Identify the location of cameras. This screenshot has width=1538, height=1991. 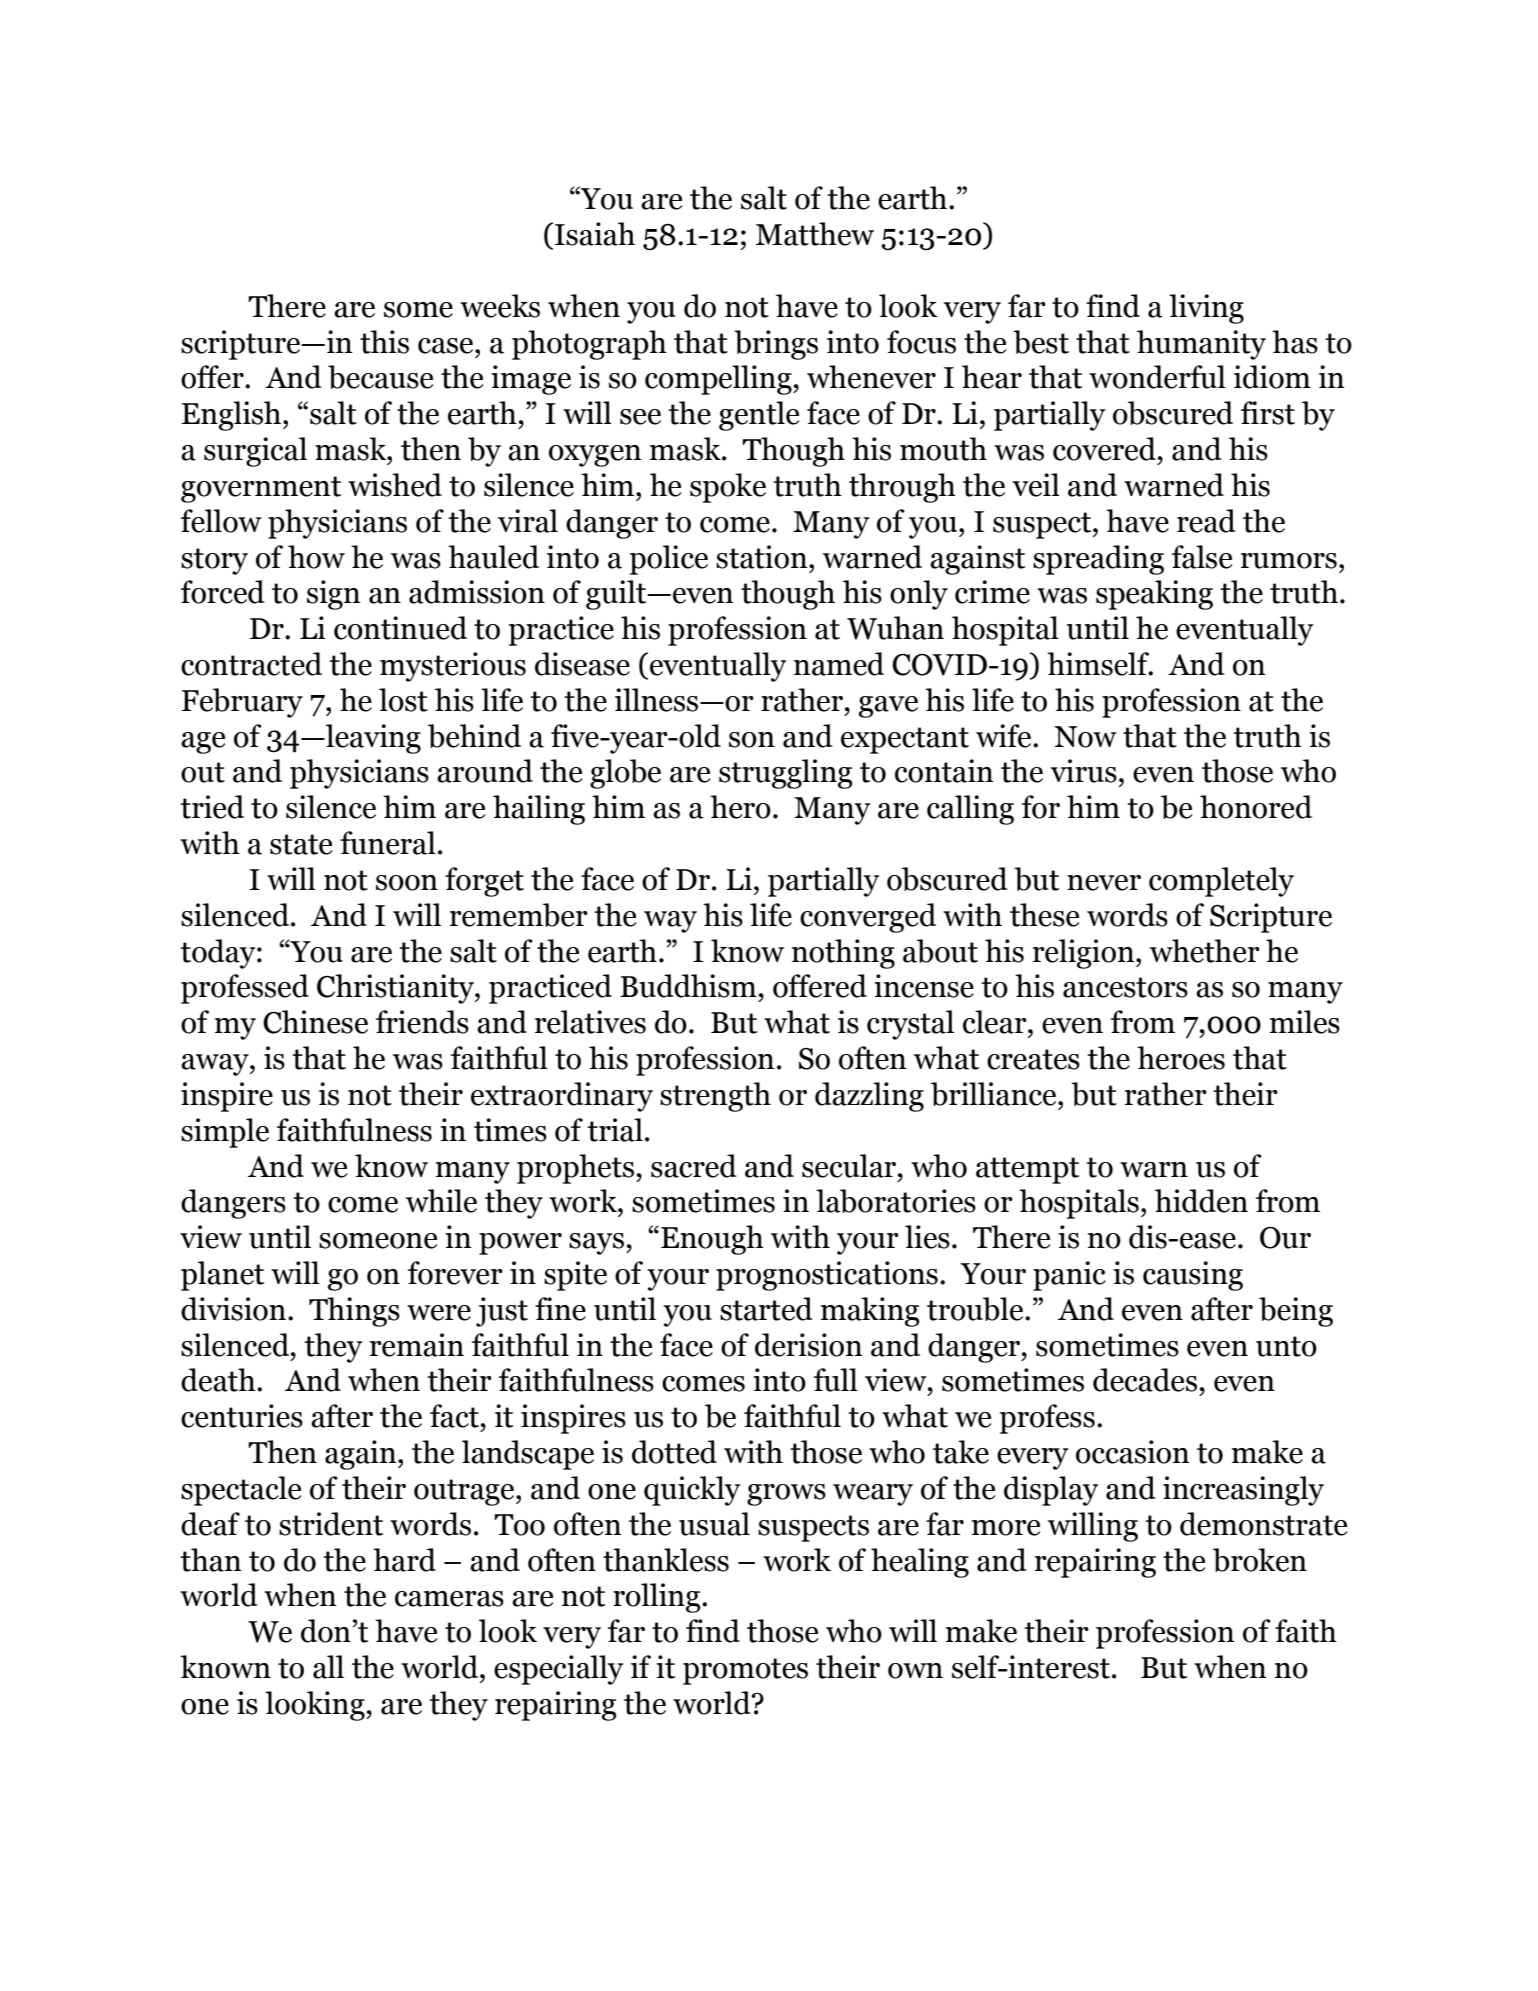
(449, 1599).
